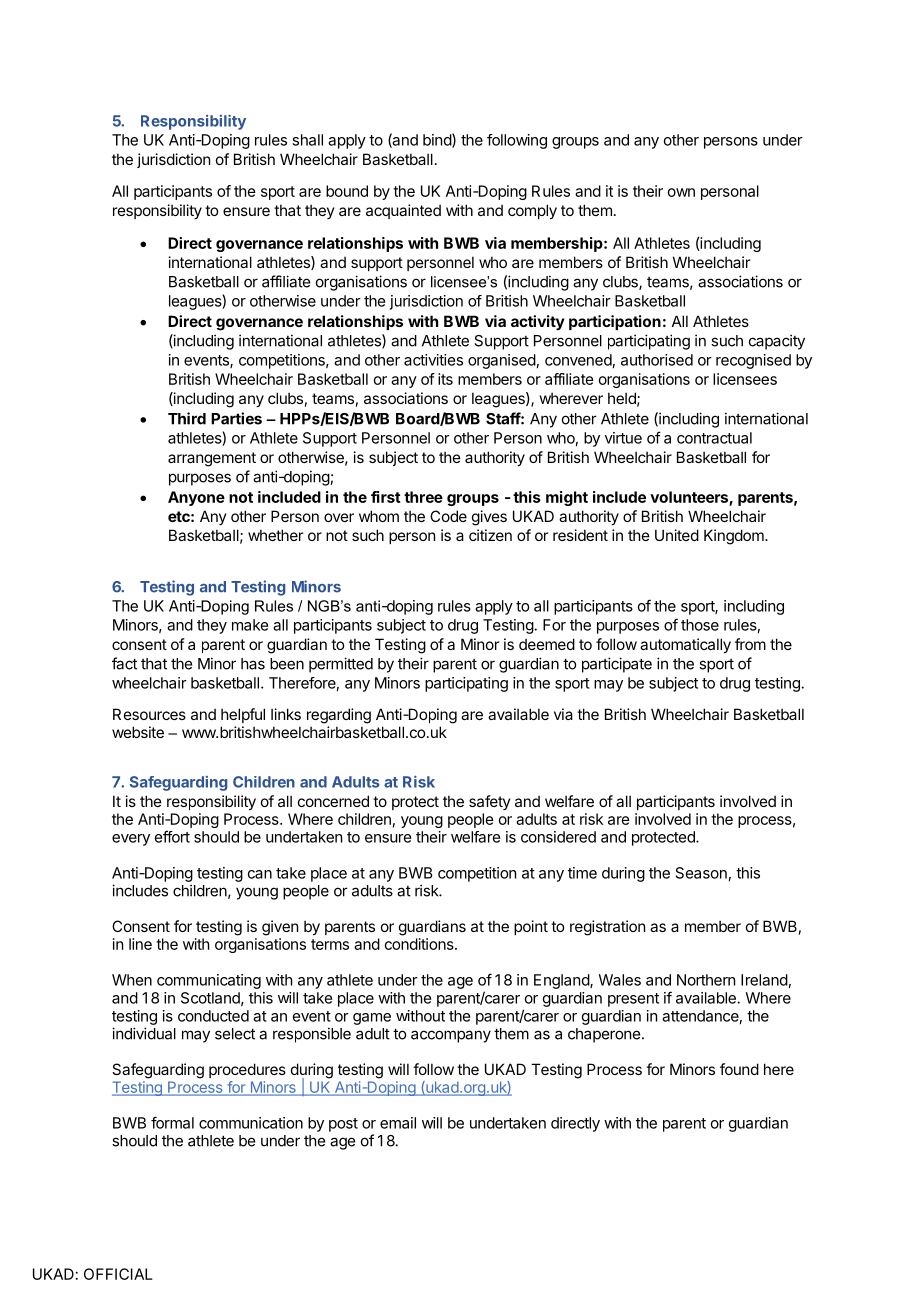 The height and width of the image is (1308, 924). Describe the element at coordinates (403, 211) in the image. I see `acquainted` at that location.
